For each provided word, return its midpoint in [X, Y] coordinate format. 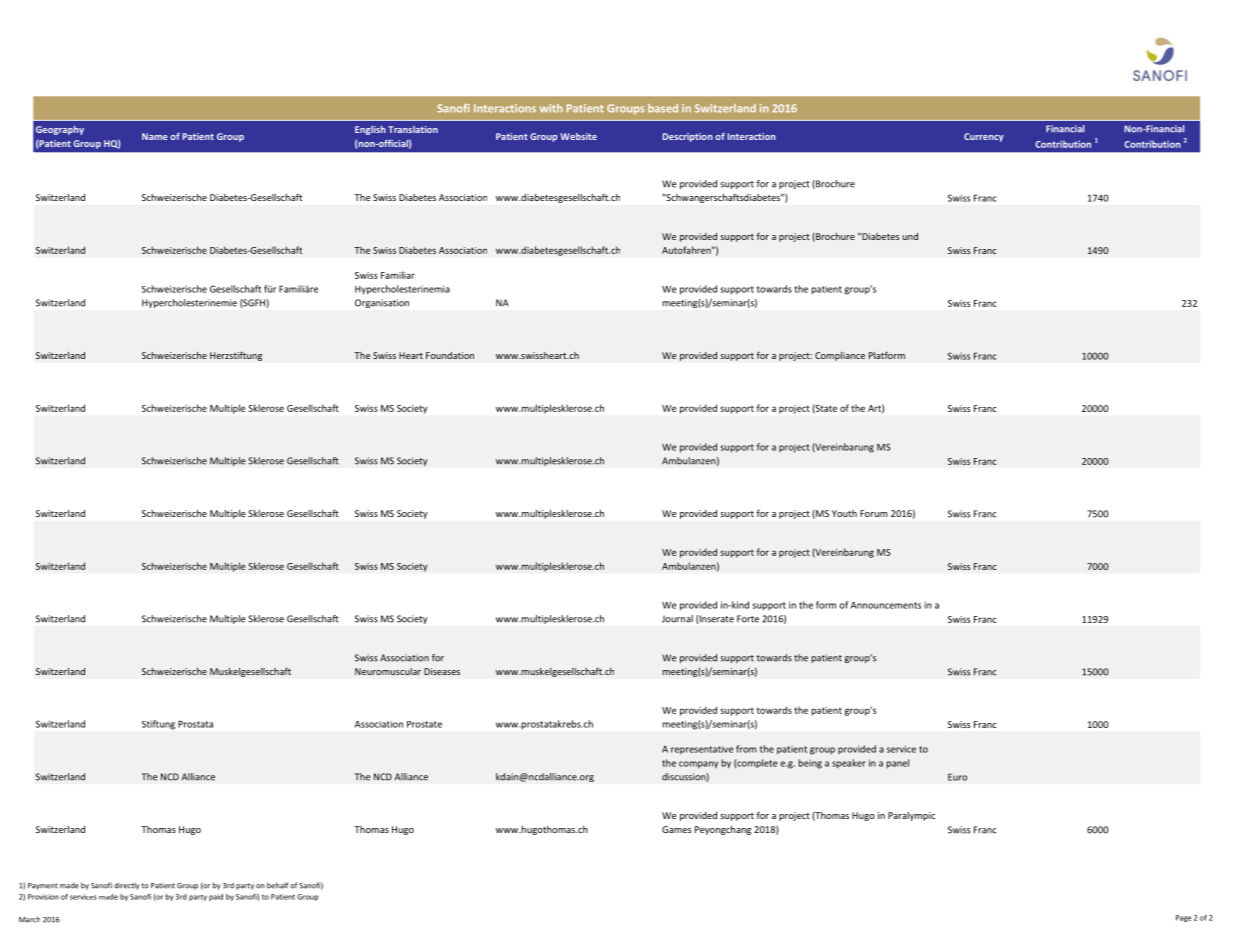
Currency [984, 137]
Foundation [450, 355]
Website [578, 136]
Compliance [840, 356]
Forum [874, 513]
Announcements [886, 605]
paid [216, 897]
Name [155, 136]
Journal [677, 619]
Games [676, 829]
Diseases [442, 671]
